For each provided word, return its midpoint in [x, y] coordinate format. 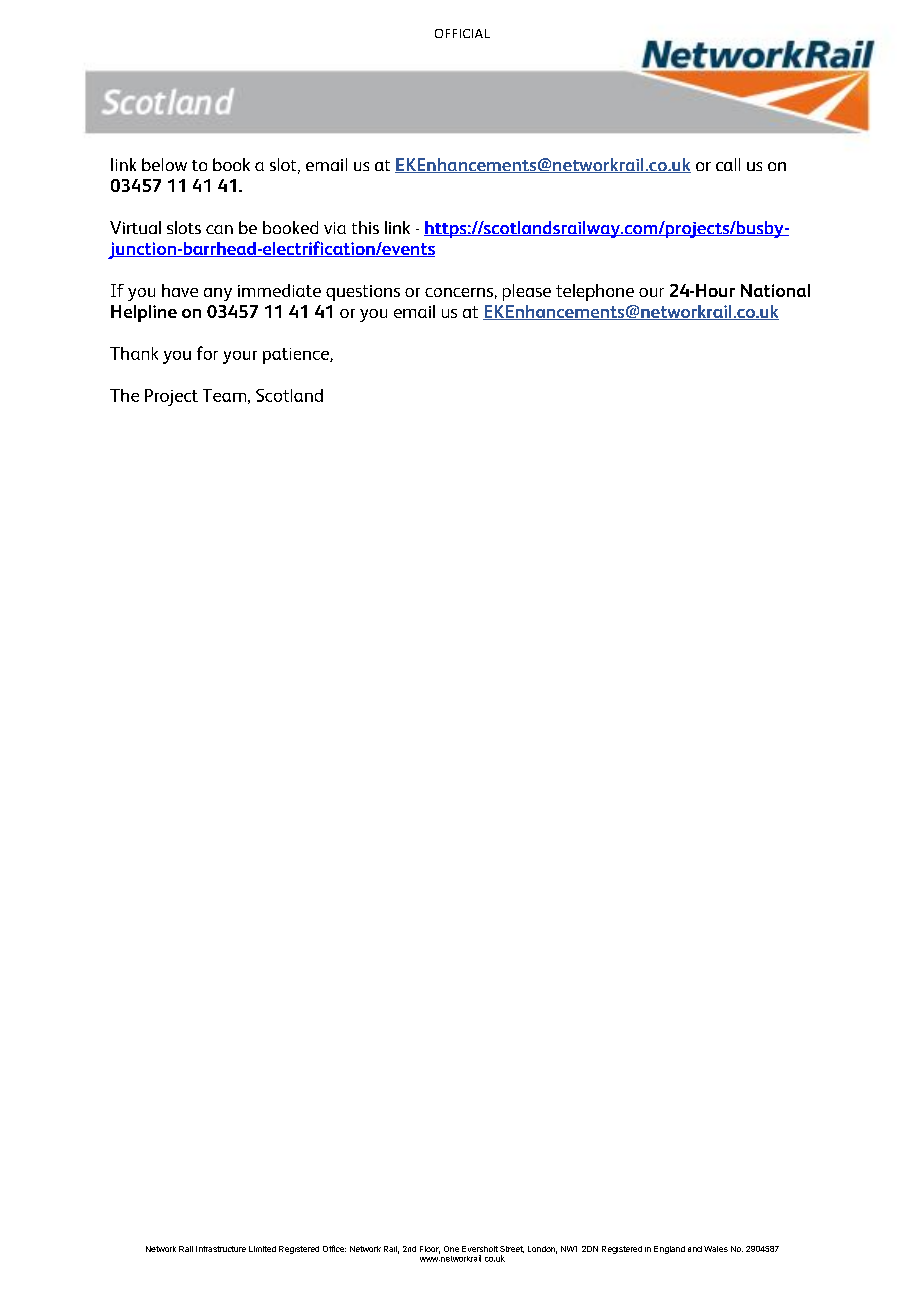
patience [297, 356]
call [728, 164]
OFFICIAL [462, 33]
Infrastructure [221, 1249]
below [164, 164]
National [775, 290]
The [124, 395]
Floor [430, 1250]
